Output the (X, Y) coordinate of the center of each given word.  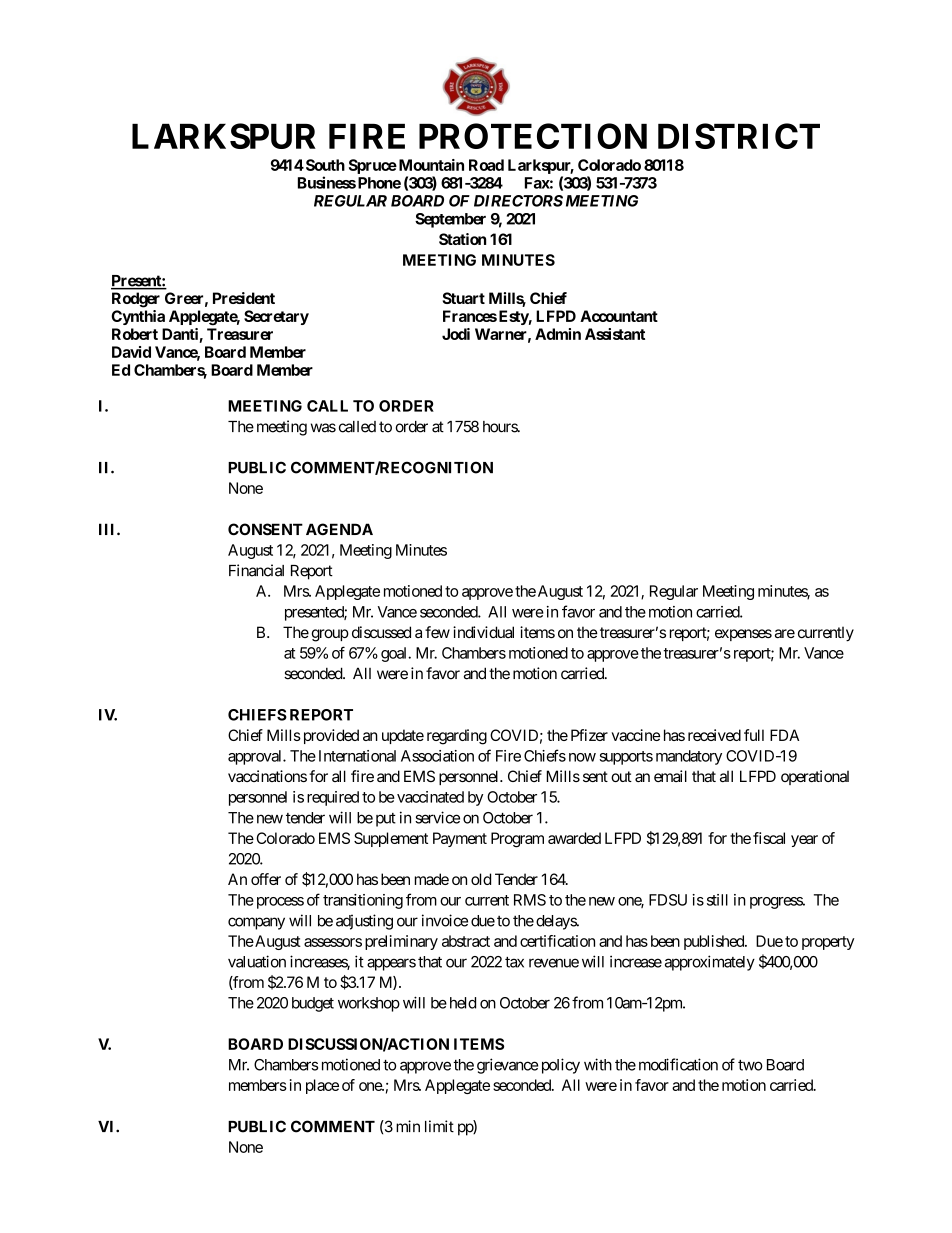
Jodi (456, 334)
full (754, 735)
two (750, 1065)
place (322, 1086)
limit (439, 1126)
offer (266, 879)
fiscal (769, 838)
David (131, 352)
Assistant (615, 334)
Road (486, 165)
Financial (256, 570)
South (324, 165)
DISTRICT (739, 136)
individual (483, 632)
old (481, 879)
